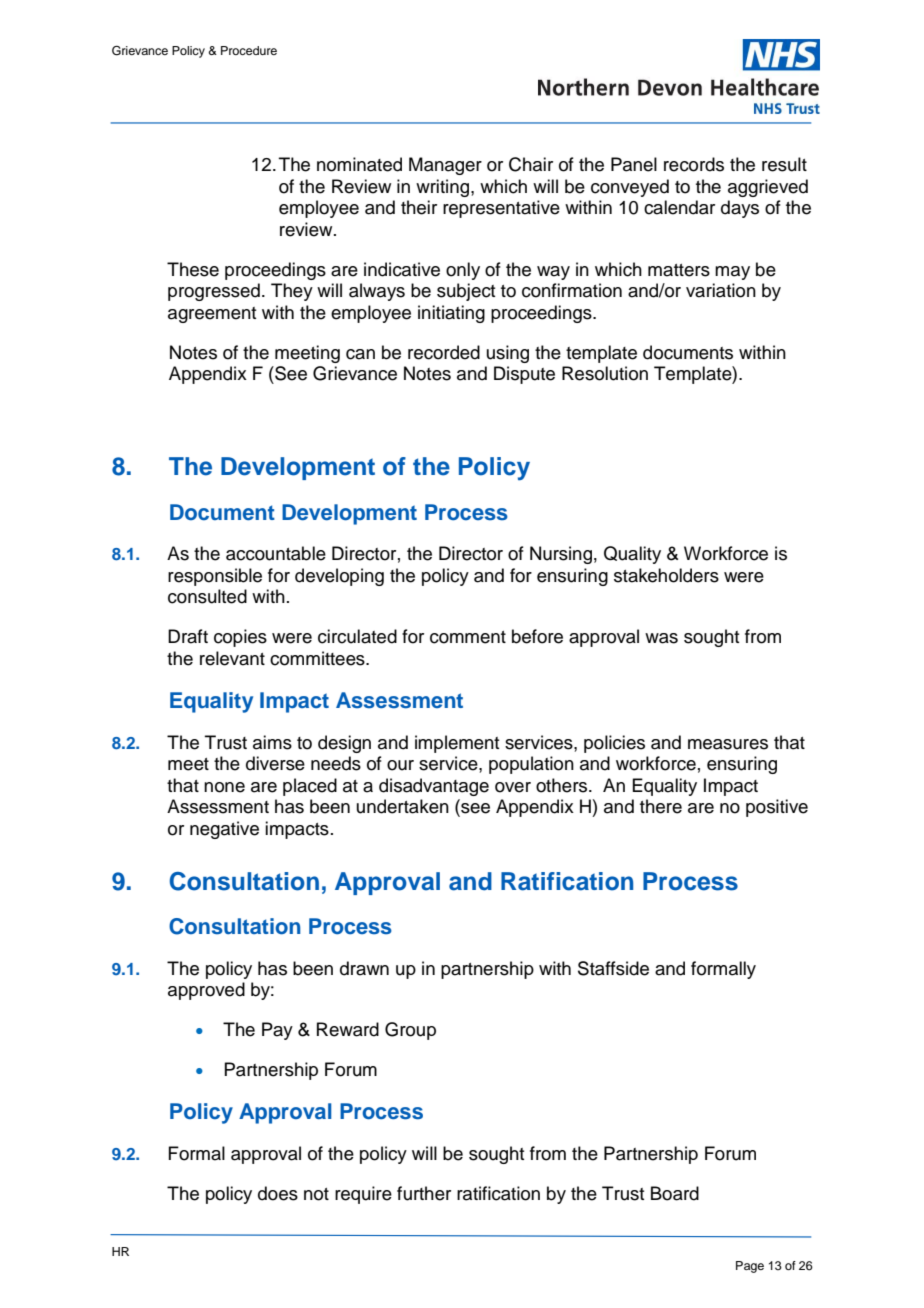 The image size is (924, 1308). Describe the element at coordinates (249, 50) in the screenshot. I see `Procedure` at that location.
